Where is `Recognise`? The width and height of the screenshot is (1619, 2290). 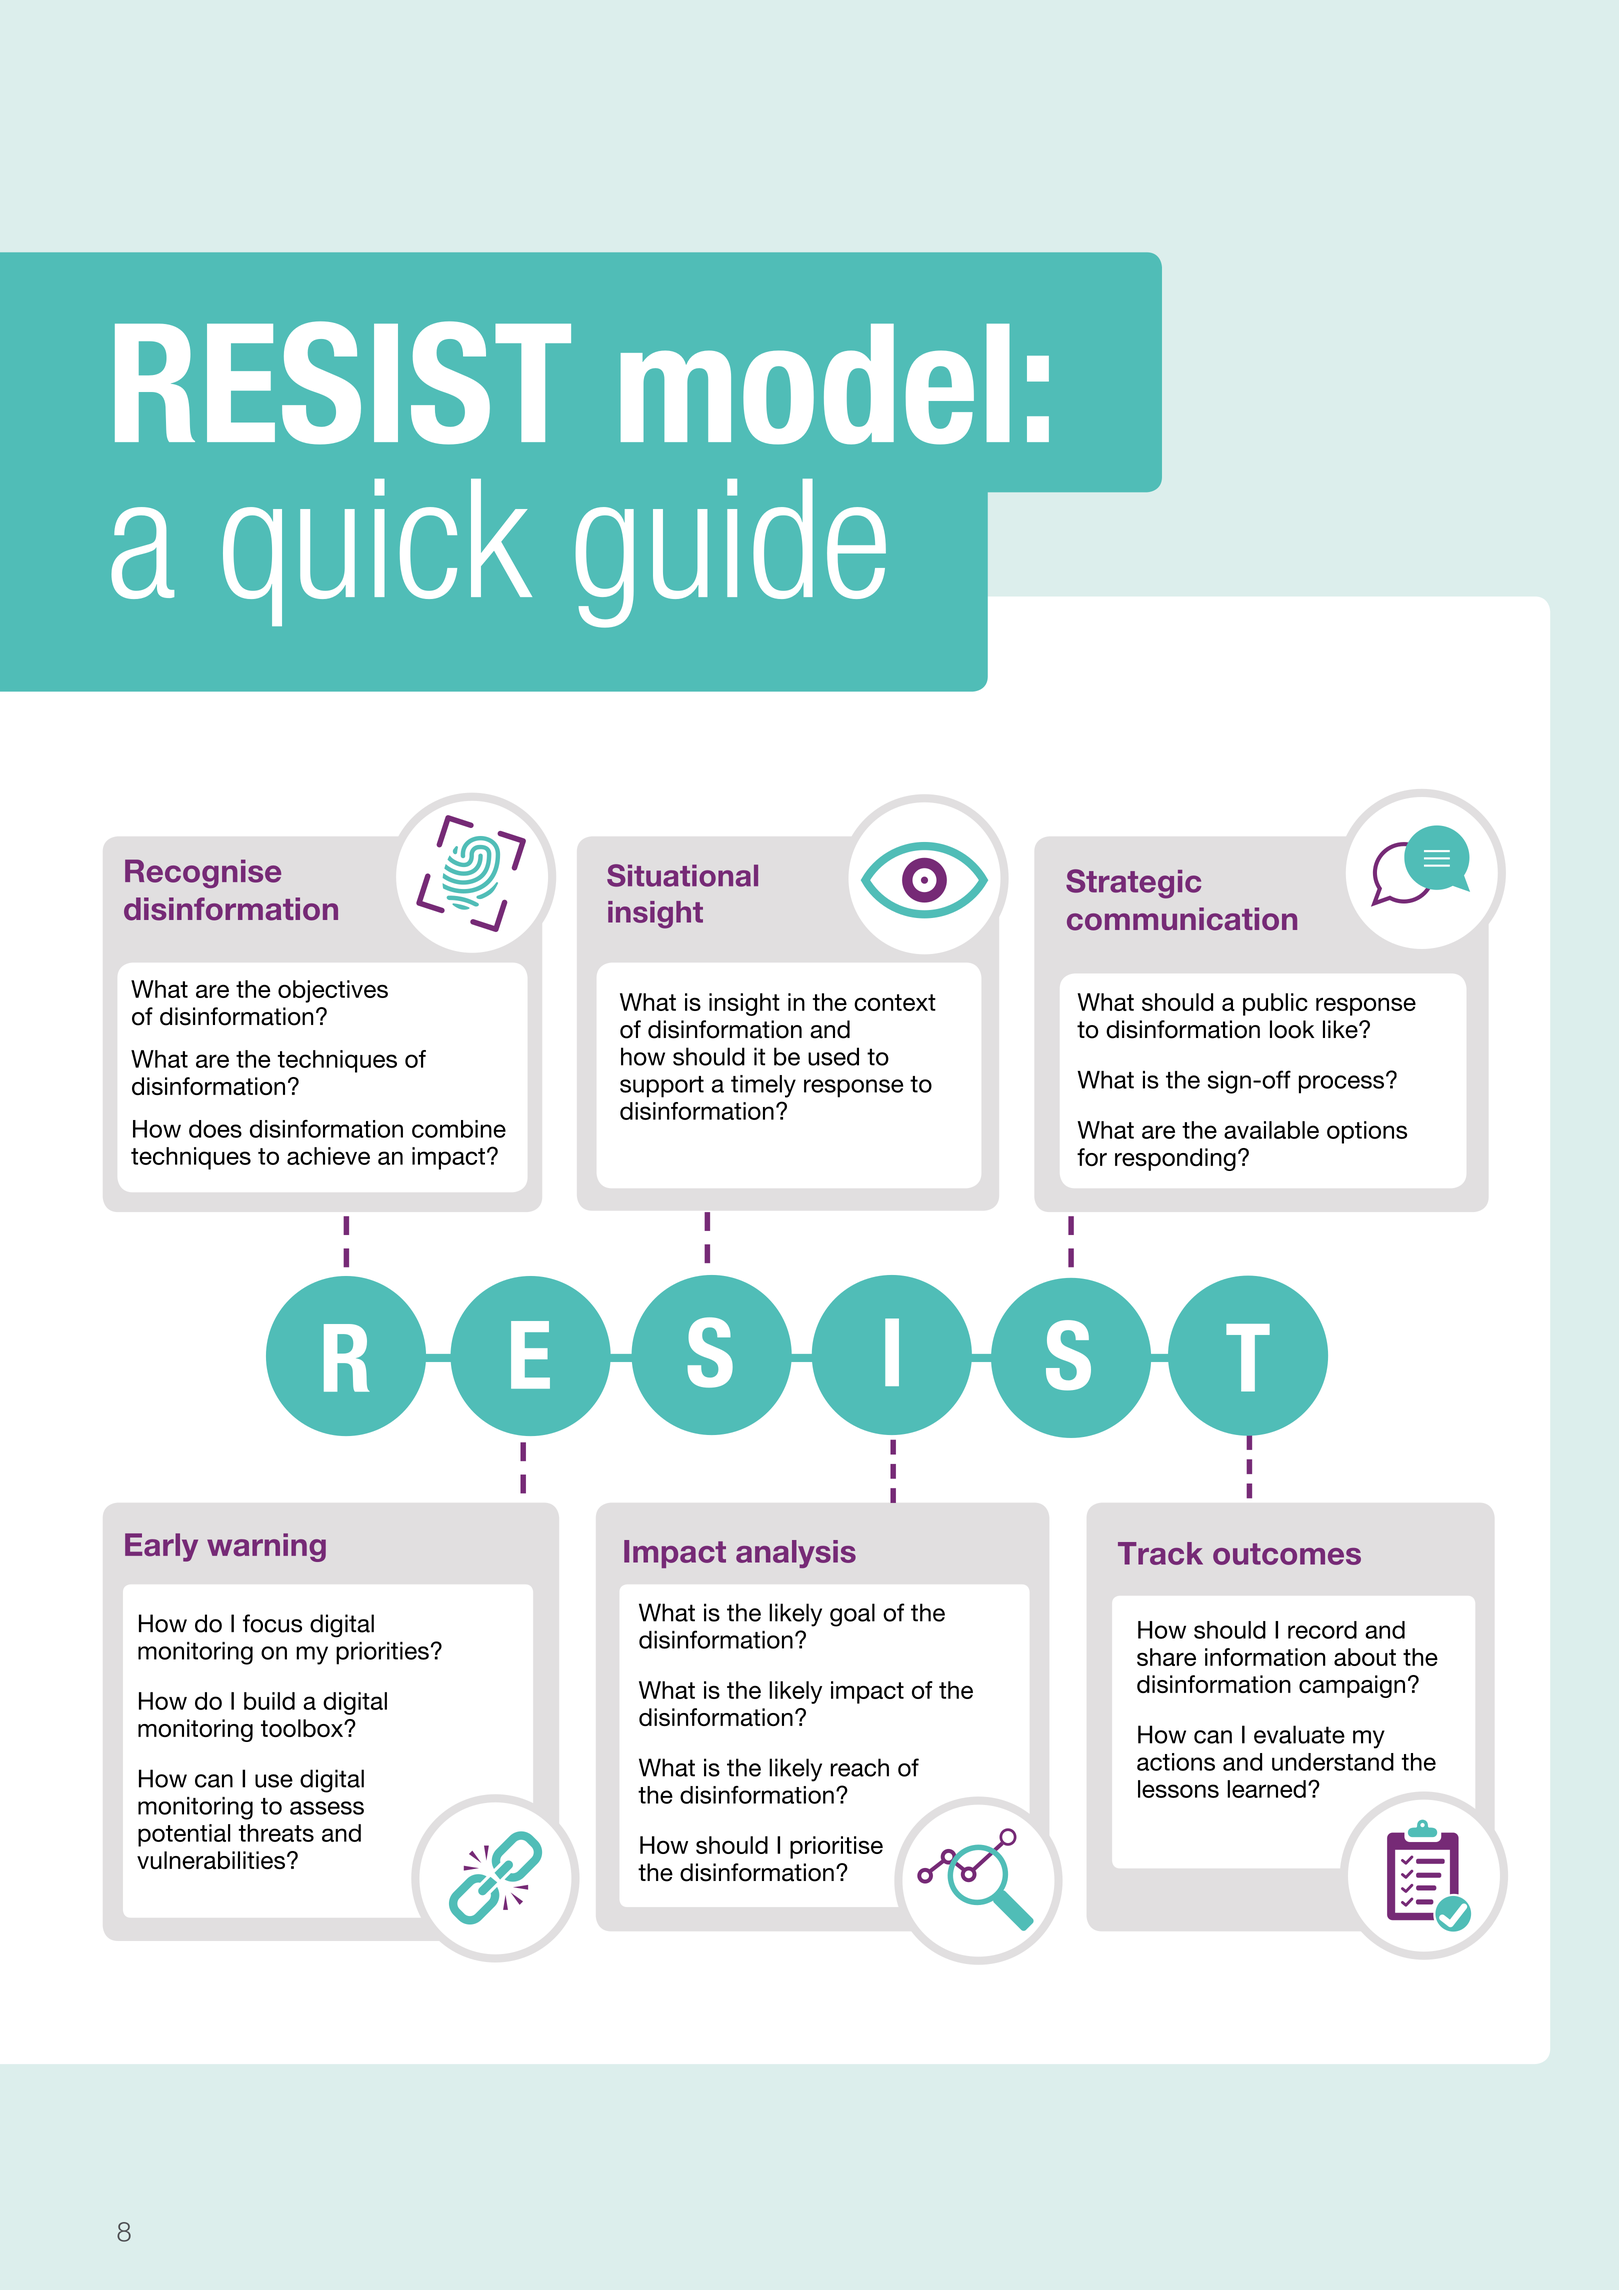 Recognise is located at coordinates (203, 873).
